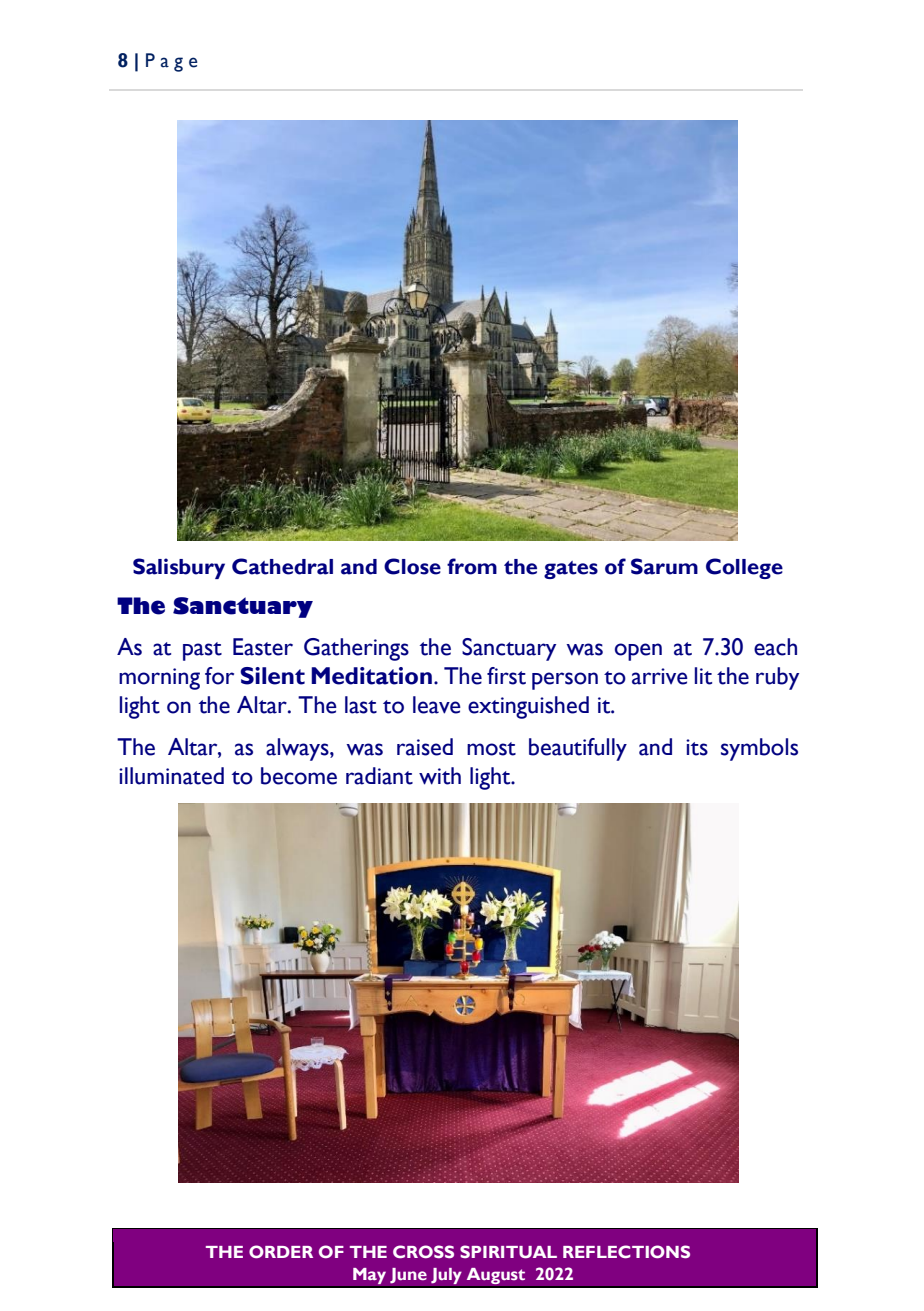 The width and height of the image is (924, 1311). I want to click on SPIRITUAL, so click(508, 1252).
